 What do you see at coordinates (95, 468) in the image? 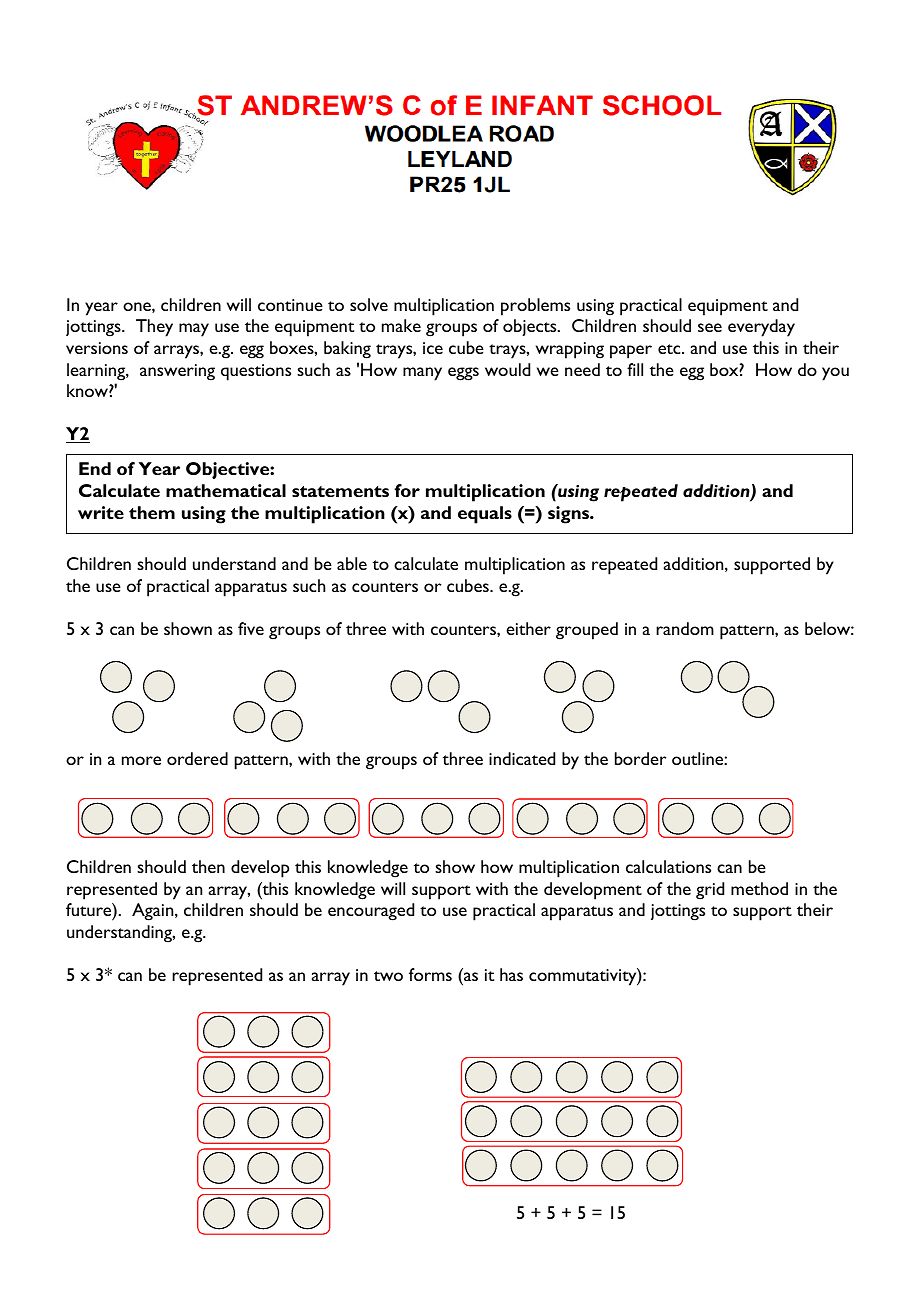
I see `End` at bounding box center [95, 468].
